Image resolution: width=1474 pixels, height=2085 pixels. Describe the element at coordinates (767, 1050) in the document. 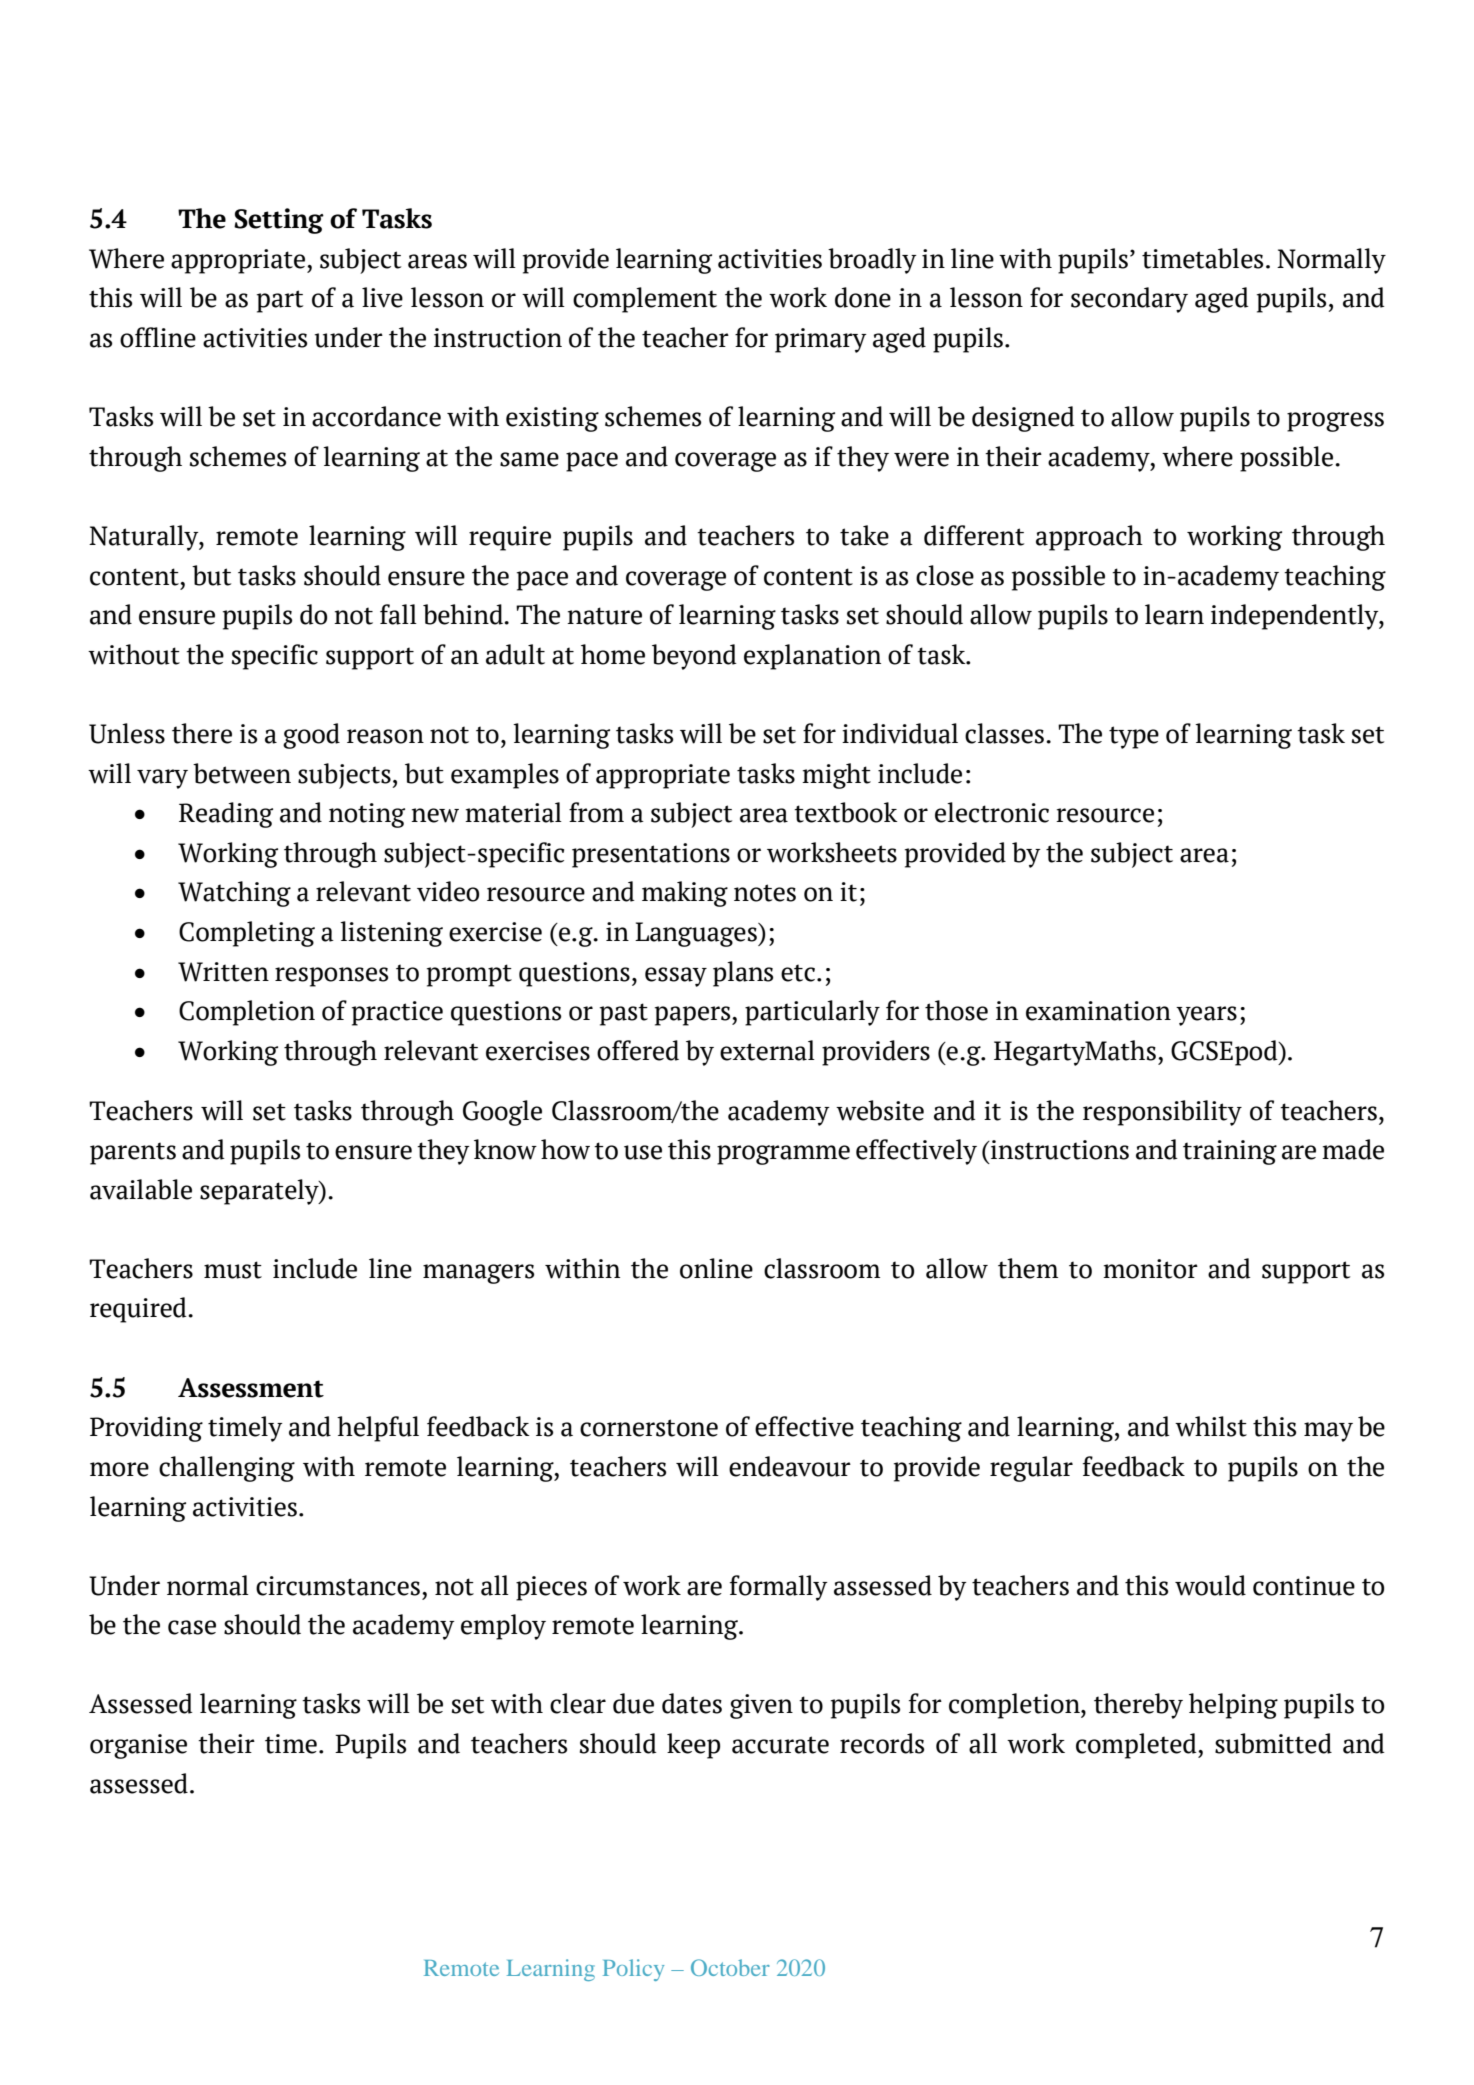

I see `external` at that location.
